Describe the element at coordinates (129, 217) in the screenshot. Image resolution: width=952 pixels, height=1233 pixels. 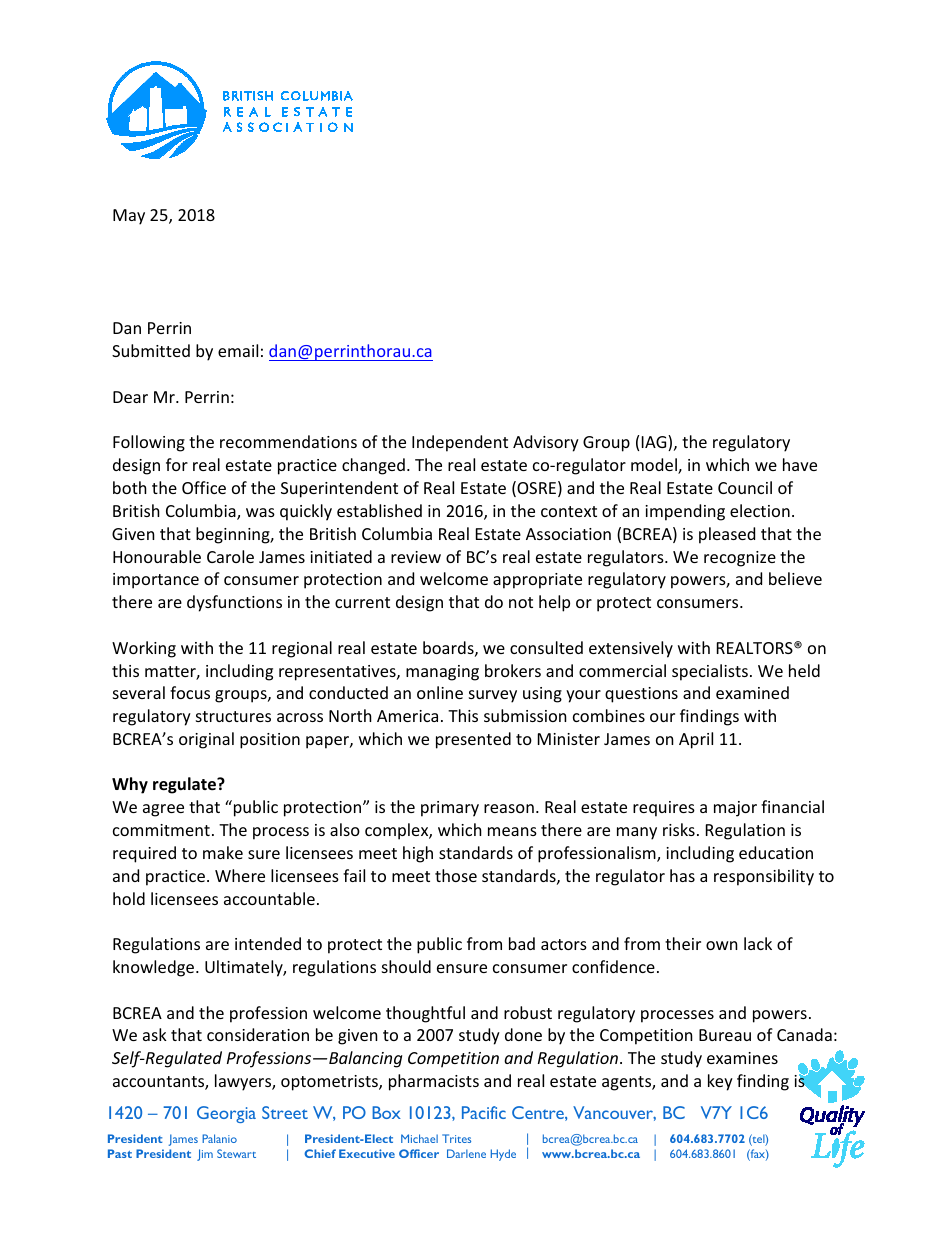
I see `May` at that location.
